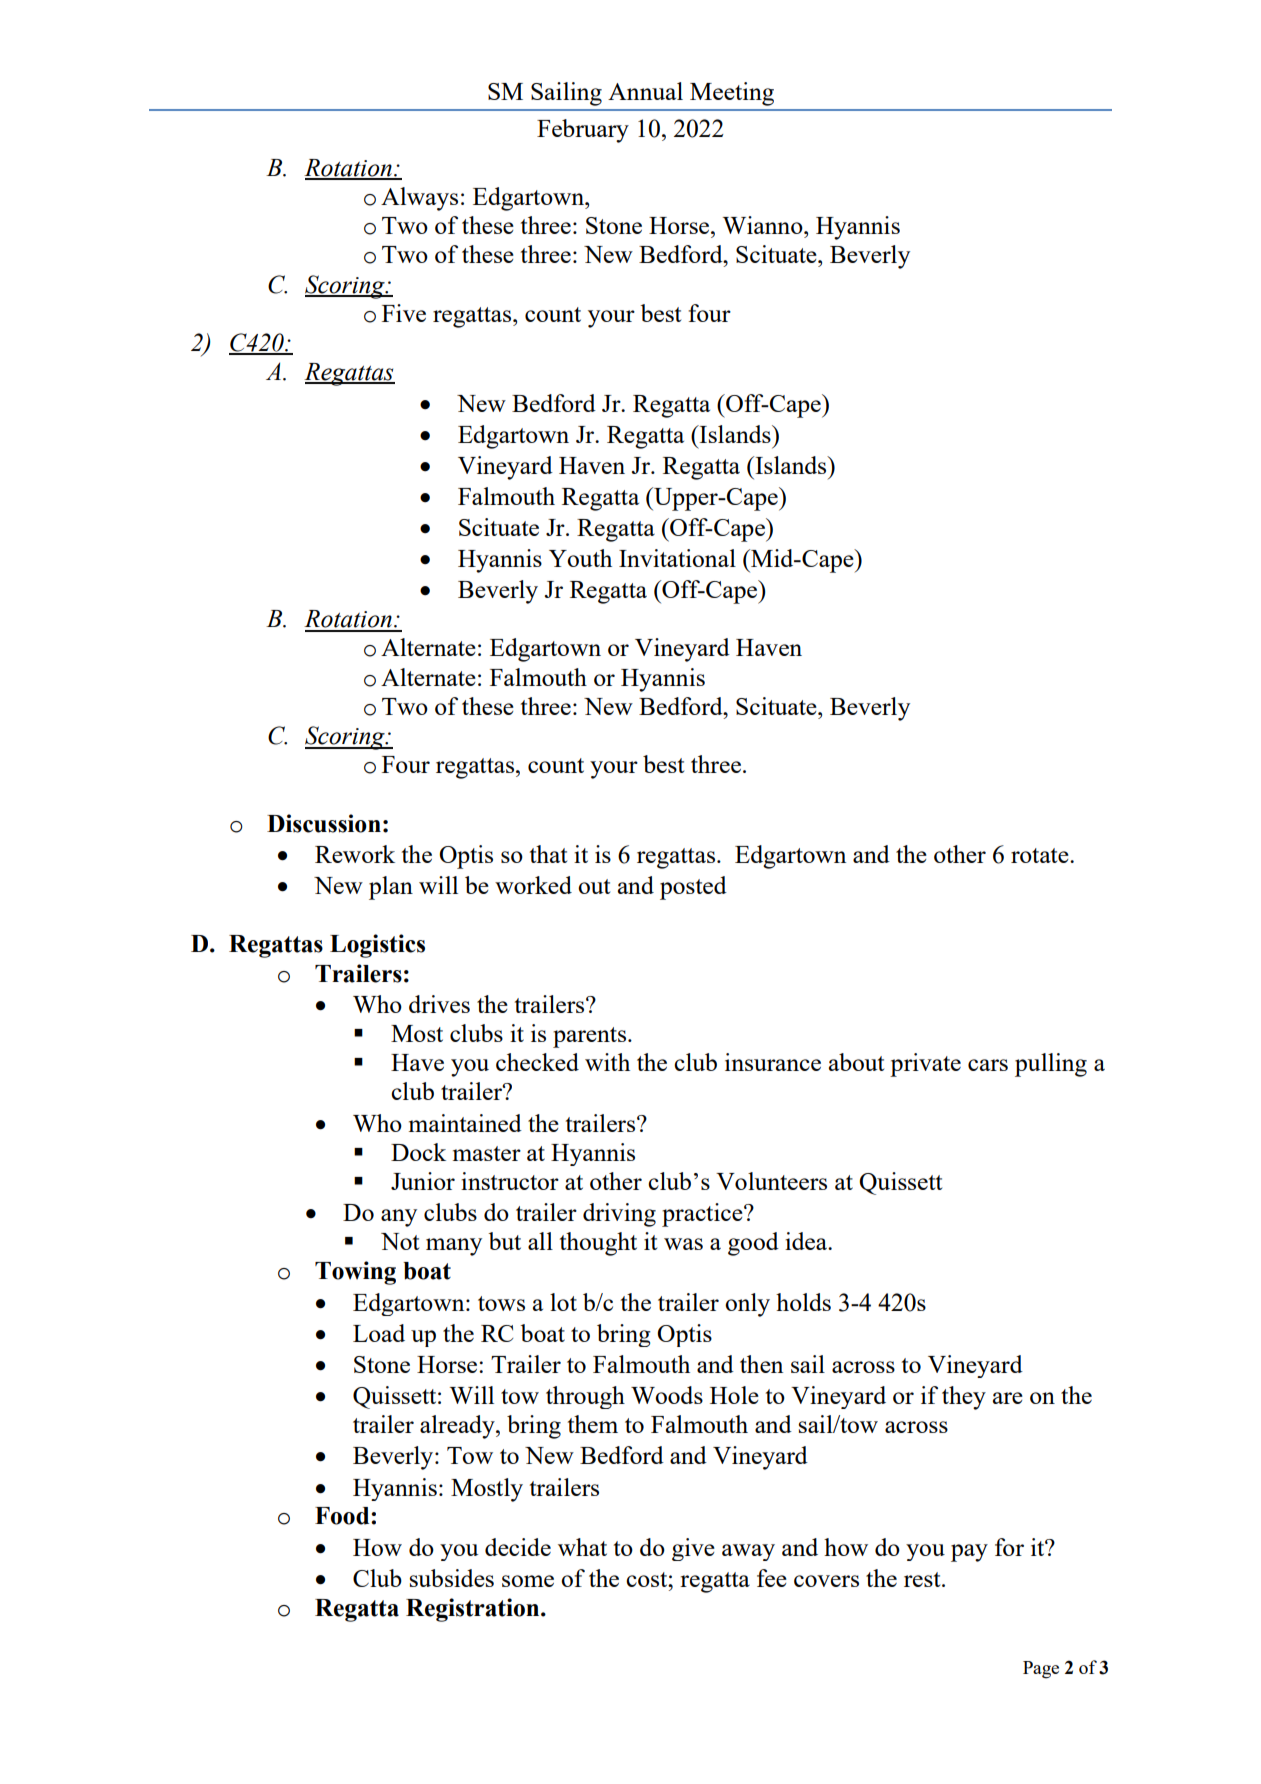  I want to click on subsides, so click(451, 1578).
